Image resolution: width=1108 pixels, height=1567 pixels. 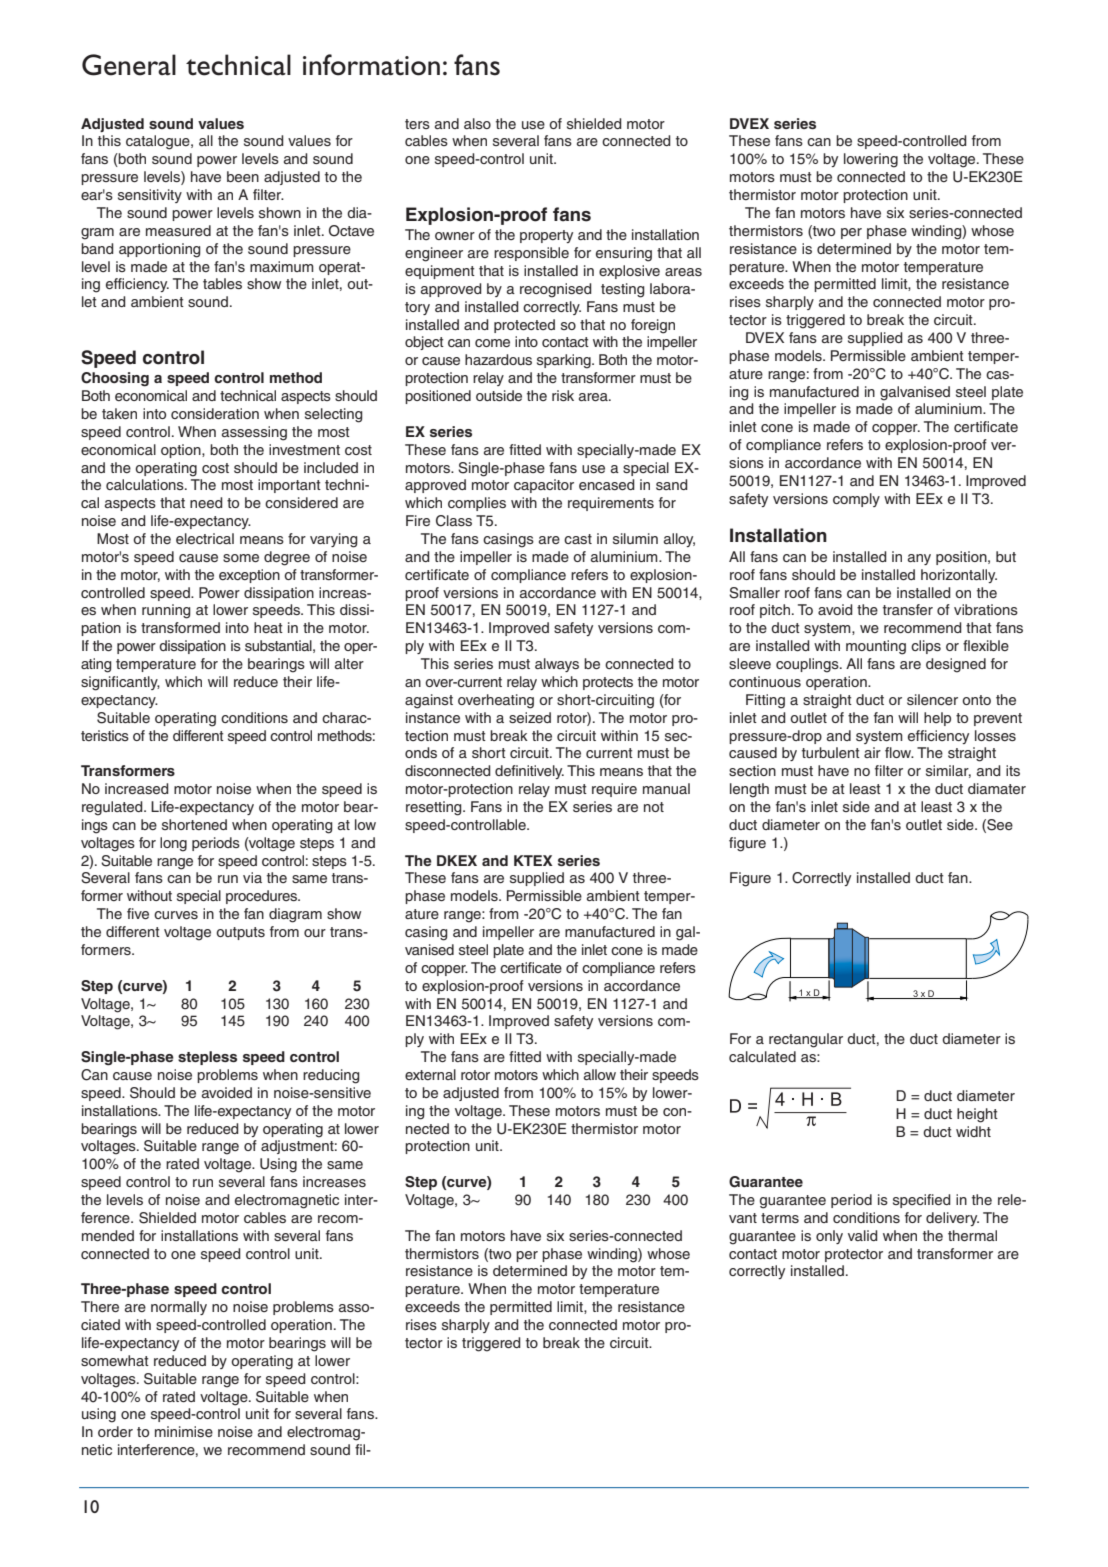 What do you see at coordinates (331, 1076) in the document?
I see `reducing` at bounding box center [331, 1076].
